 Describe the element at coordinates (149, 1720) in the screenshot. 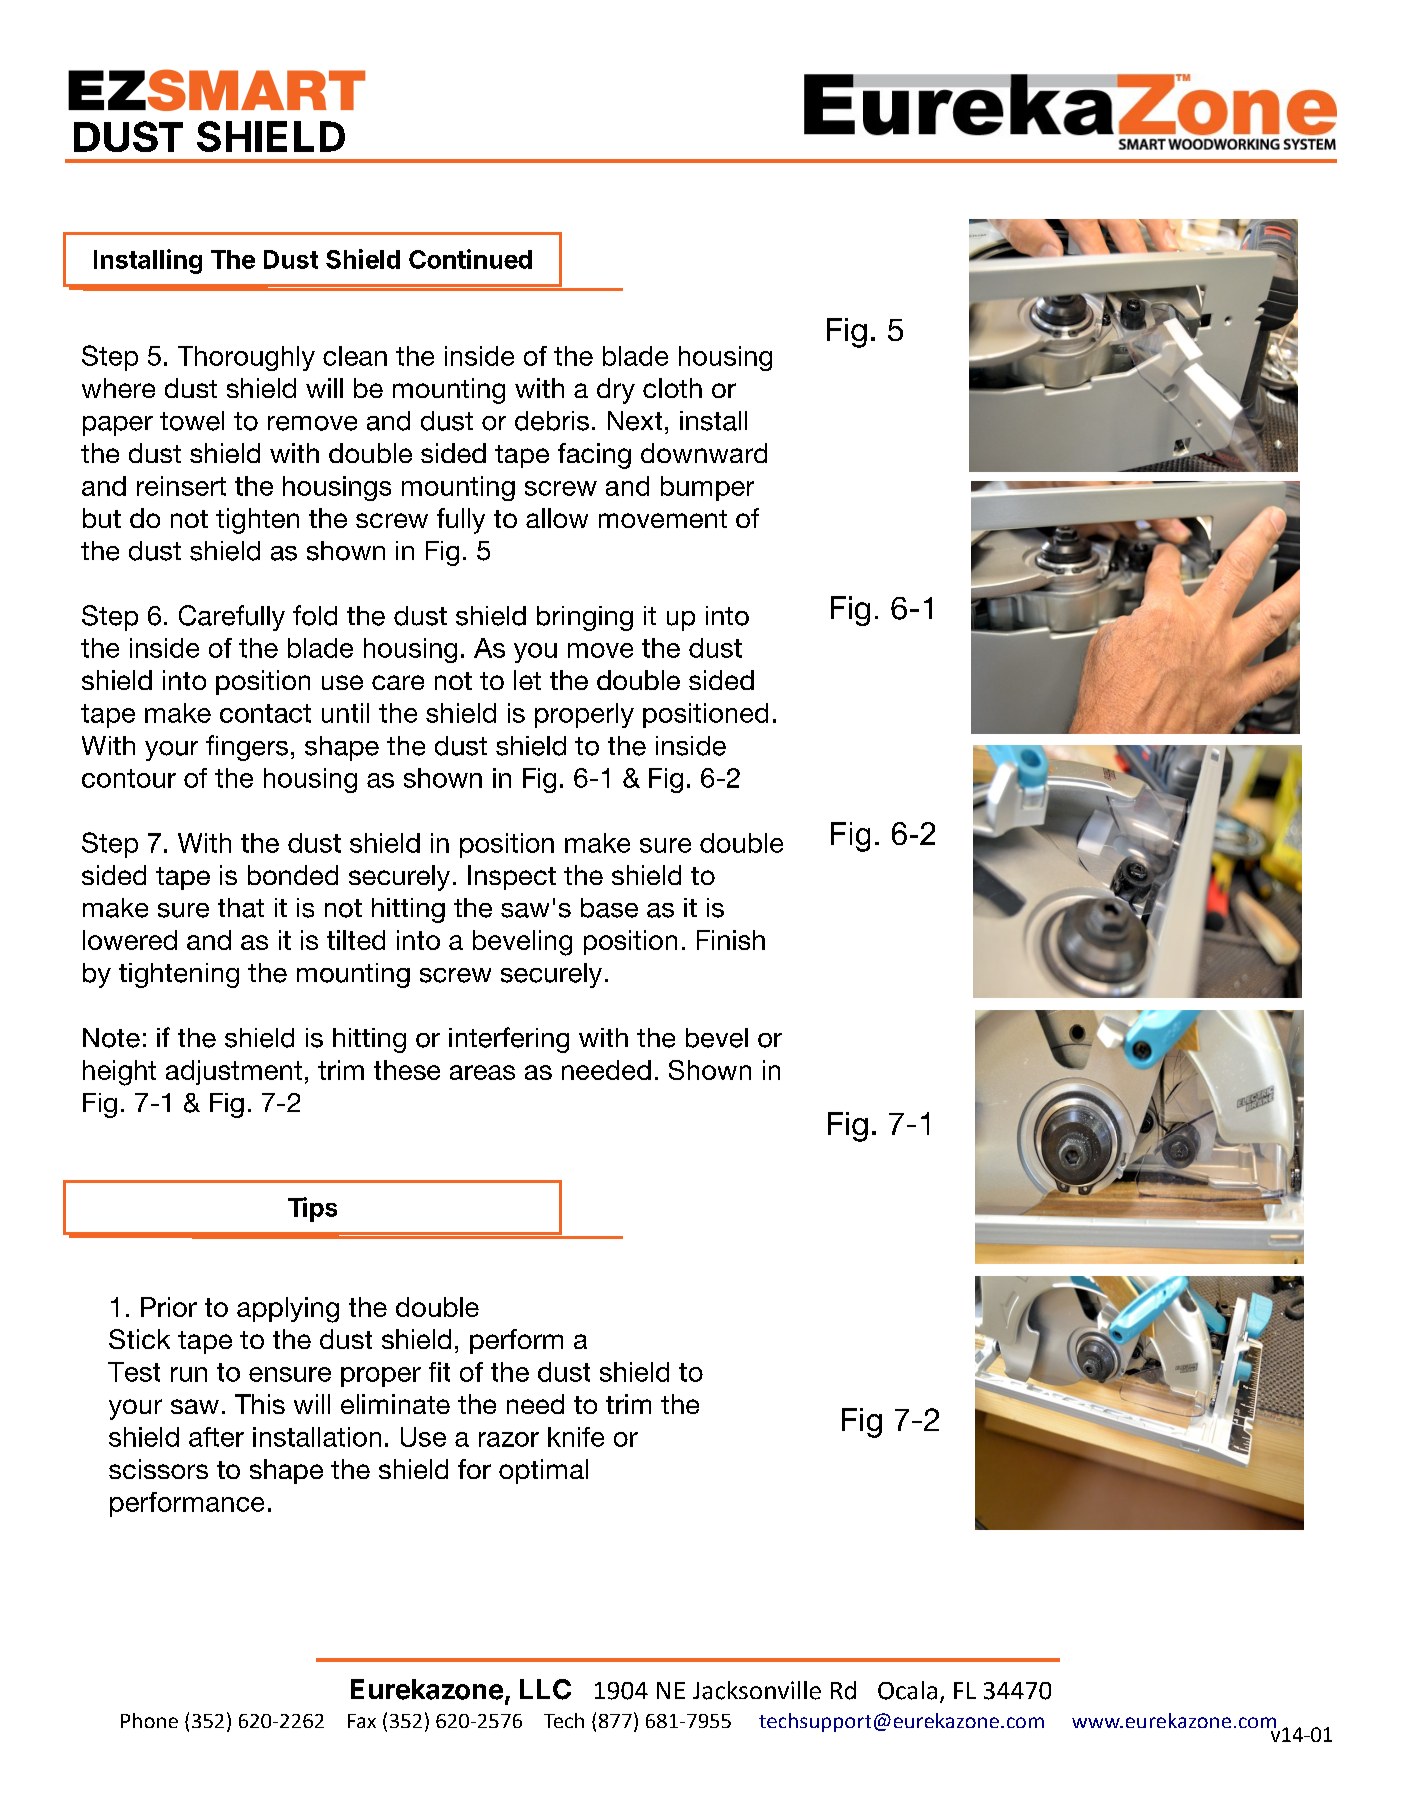

I see `Phone` at that location.
